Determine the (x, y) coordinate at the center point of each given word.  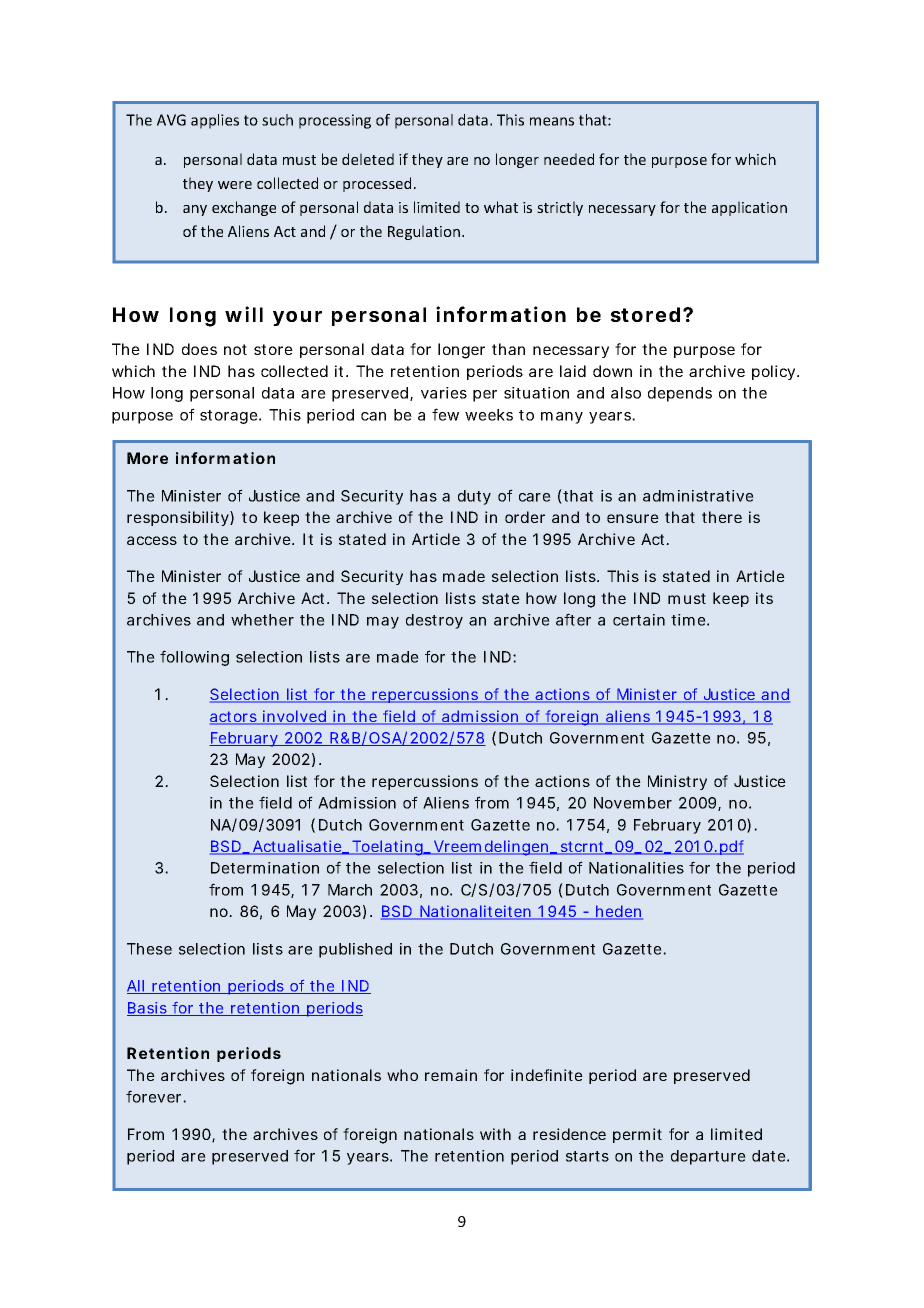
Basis (148, 1009)
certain (639, 620)
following (194, 658)
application (749, 208)
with (495, 1134)
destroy (434, 621)
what (501, 207)
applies (215, 121)
